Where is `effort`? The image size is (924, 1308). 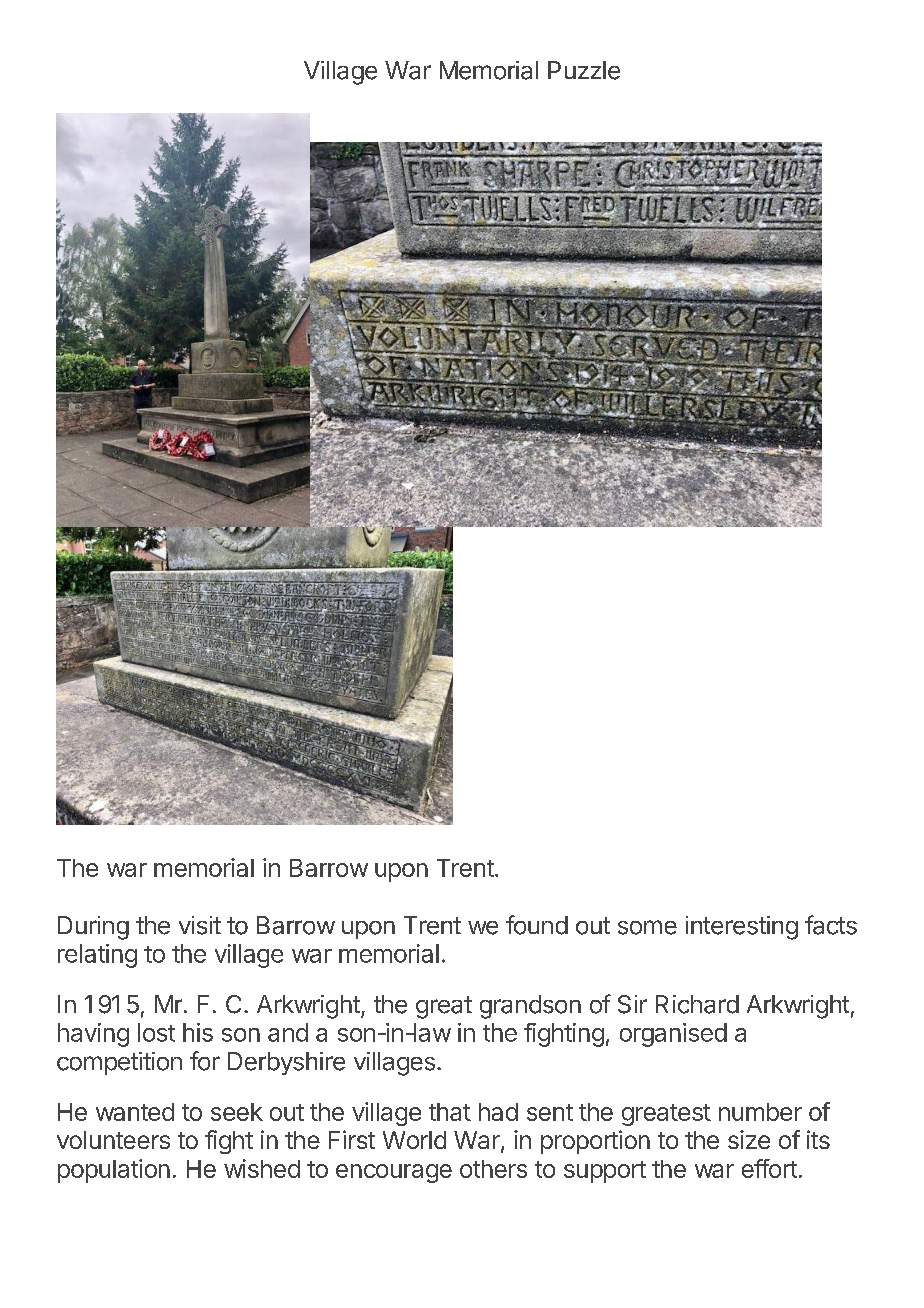
effort is located at coordinates (769, 1168).
